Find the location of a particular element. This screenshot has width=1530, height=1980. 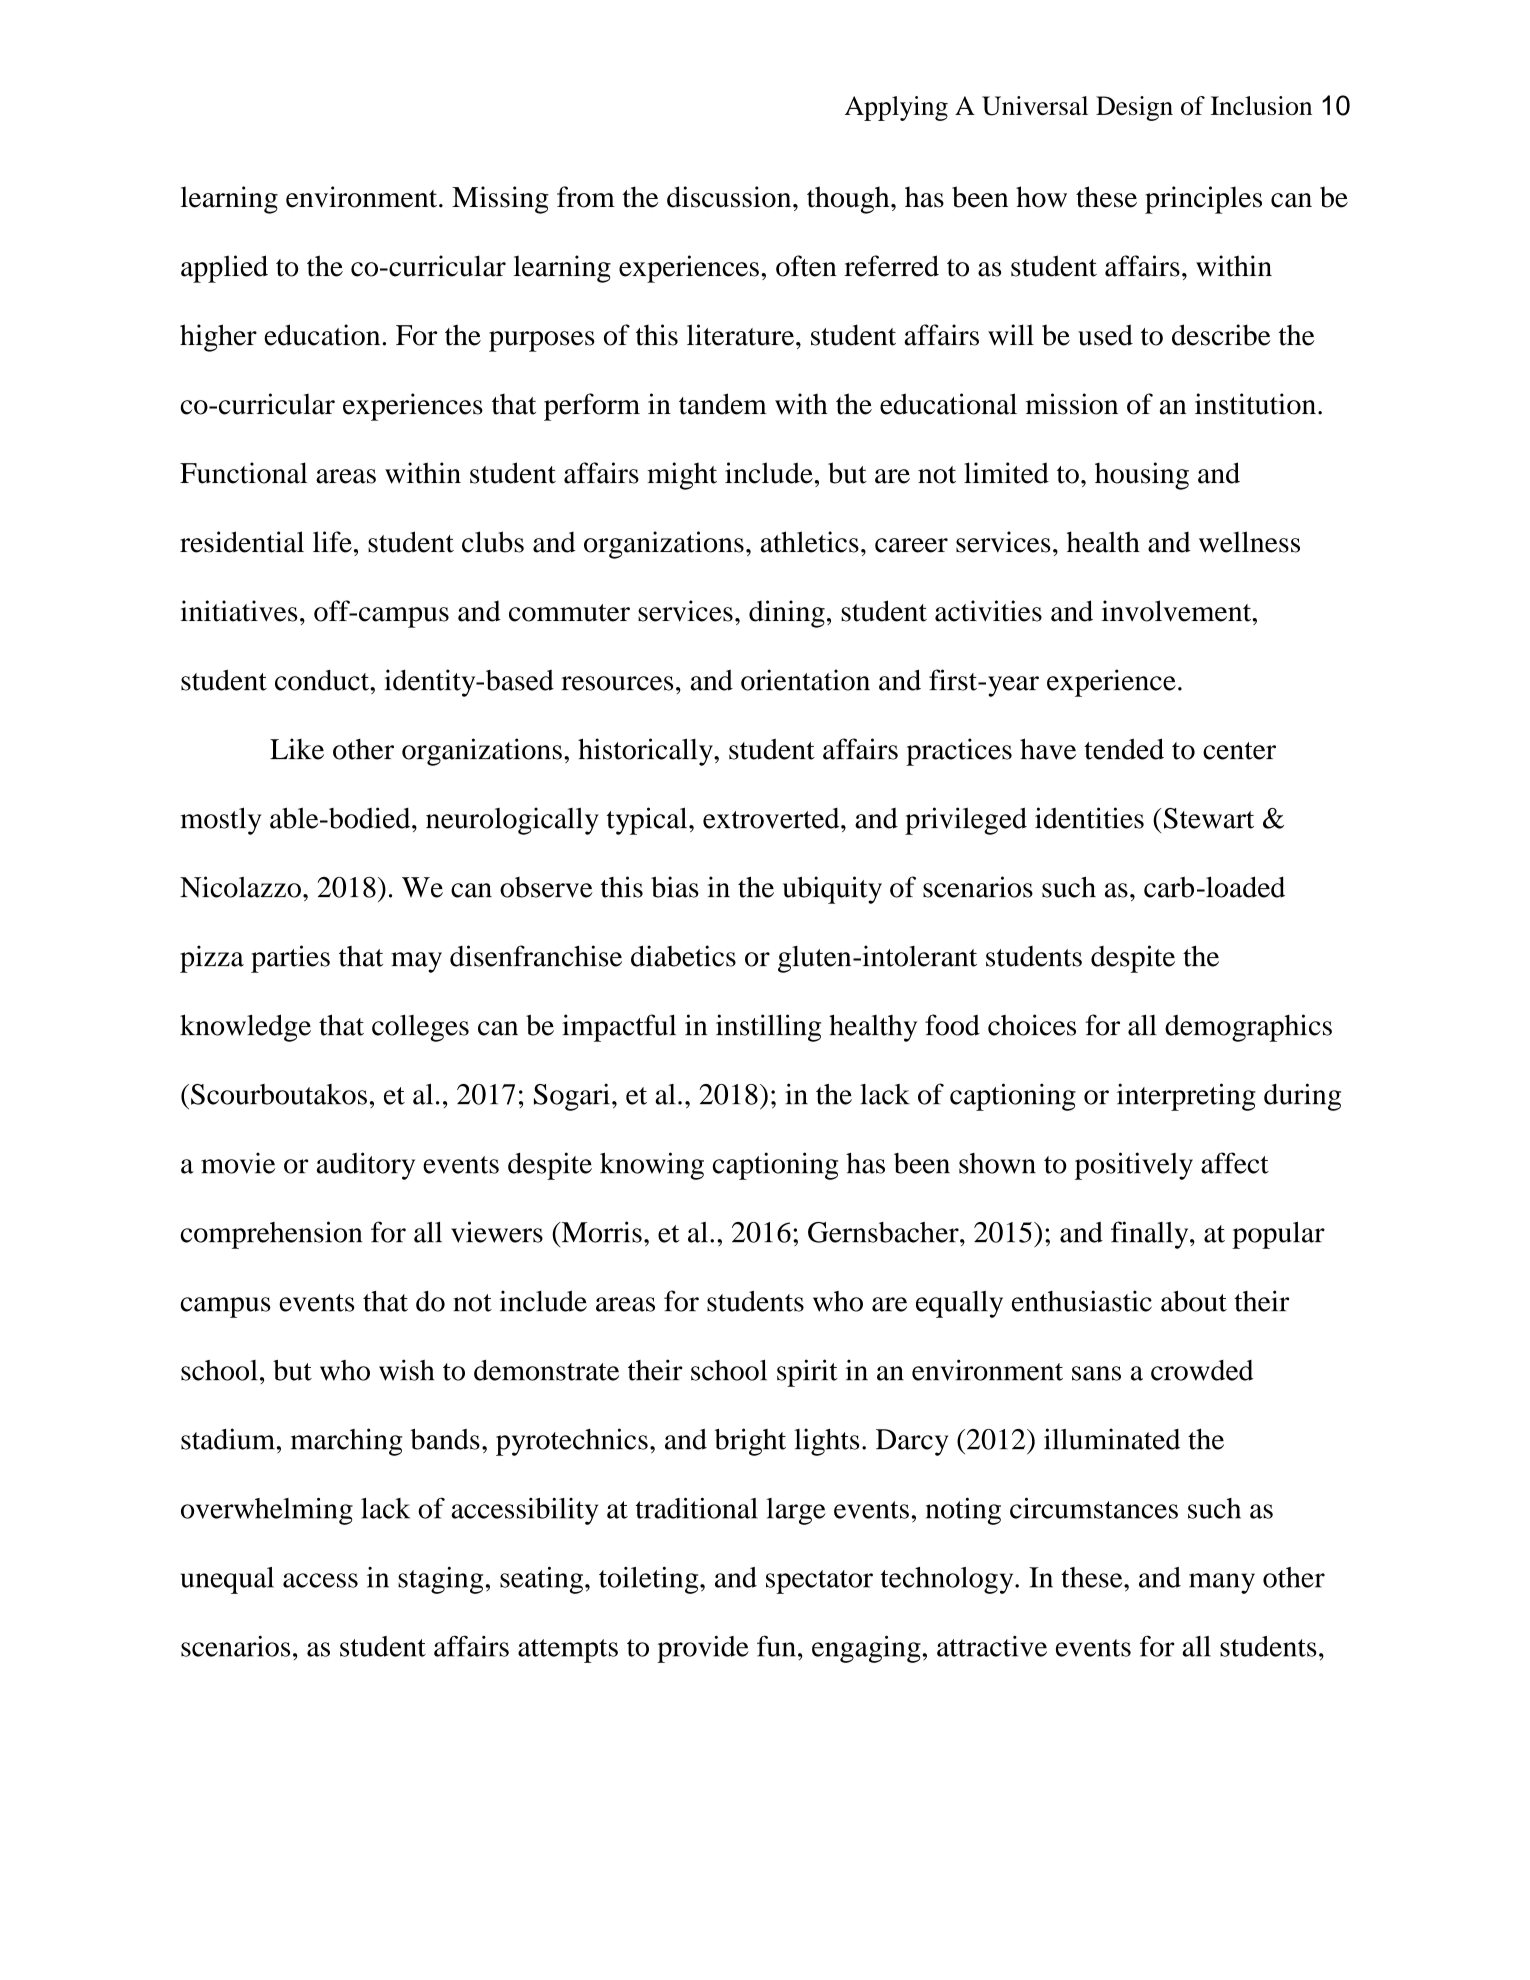

ubiquity is located at coordinates (832, 890).
